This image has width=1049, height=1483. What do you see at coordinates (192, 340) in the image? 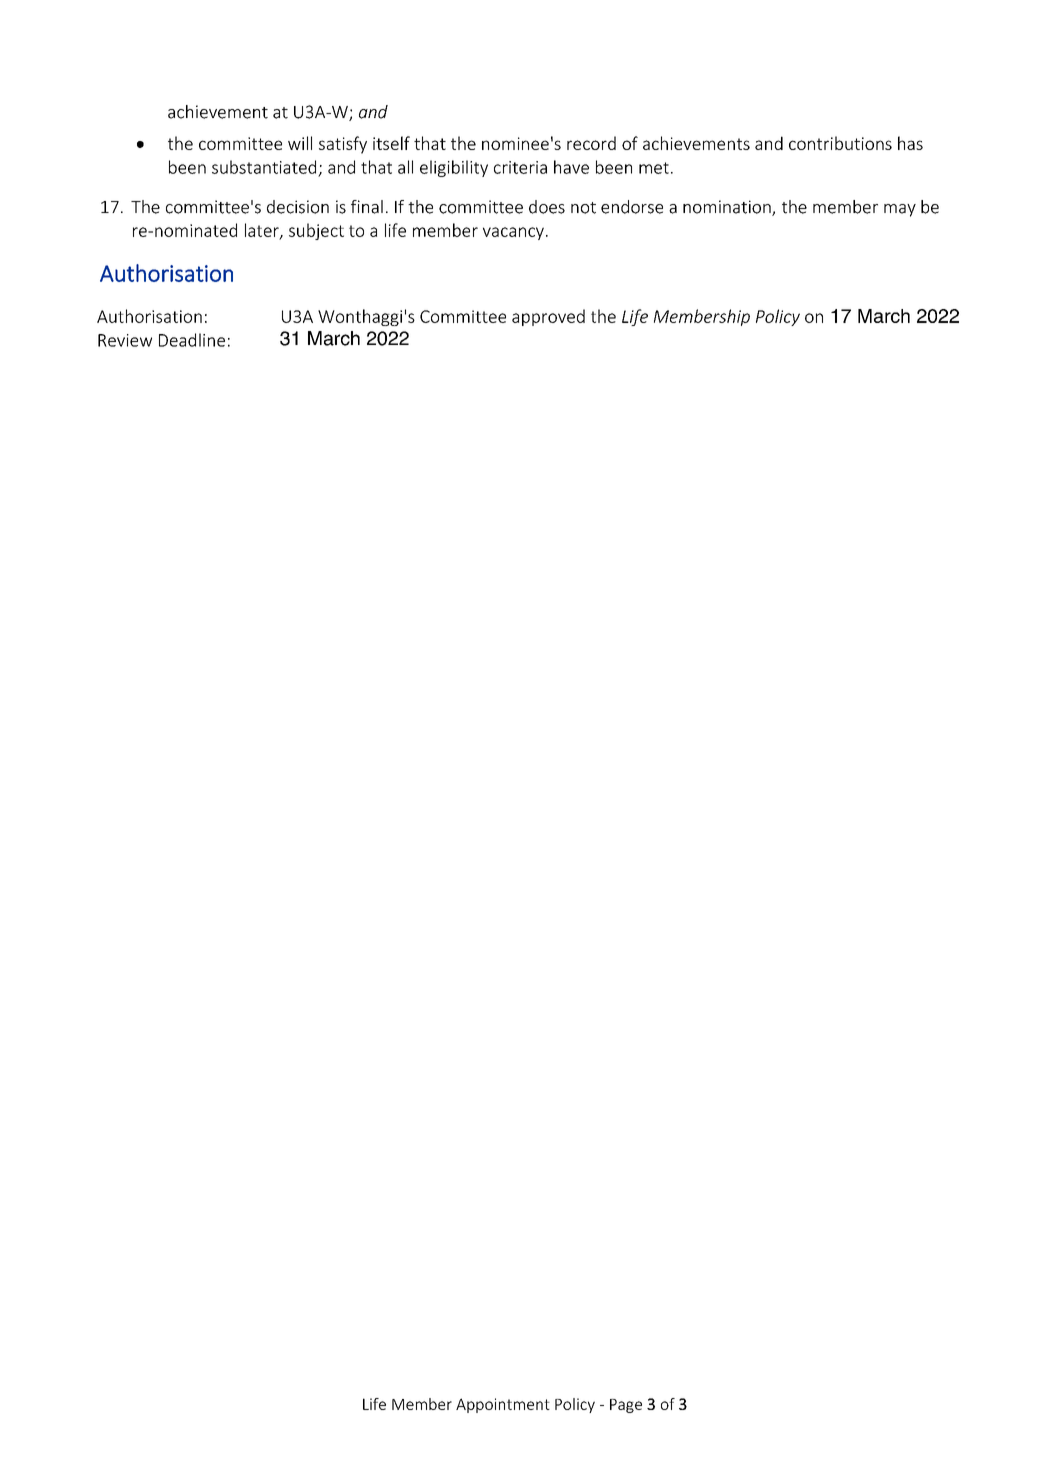
I see `Deadline` at bounding box center [192, 340].
